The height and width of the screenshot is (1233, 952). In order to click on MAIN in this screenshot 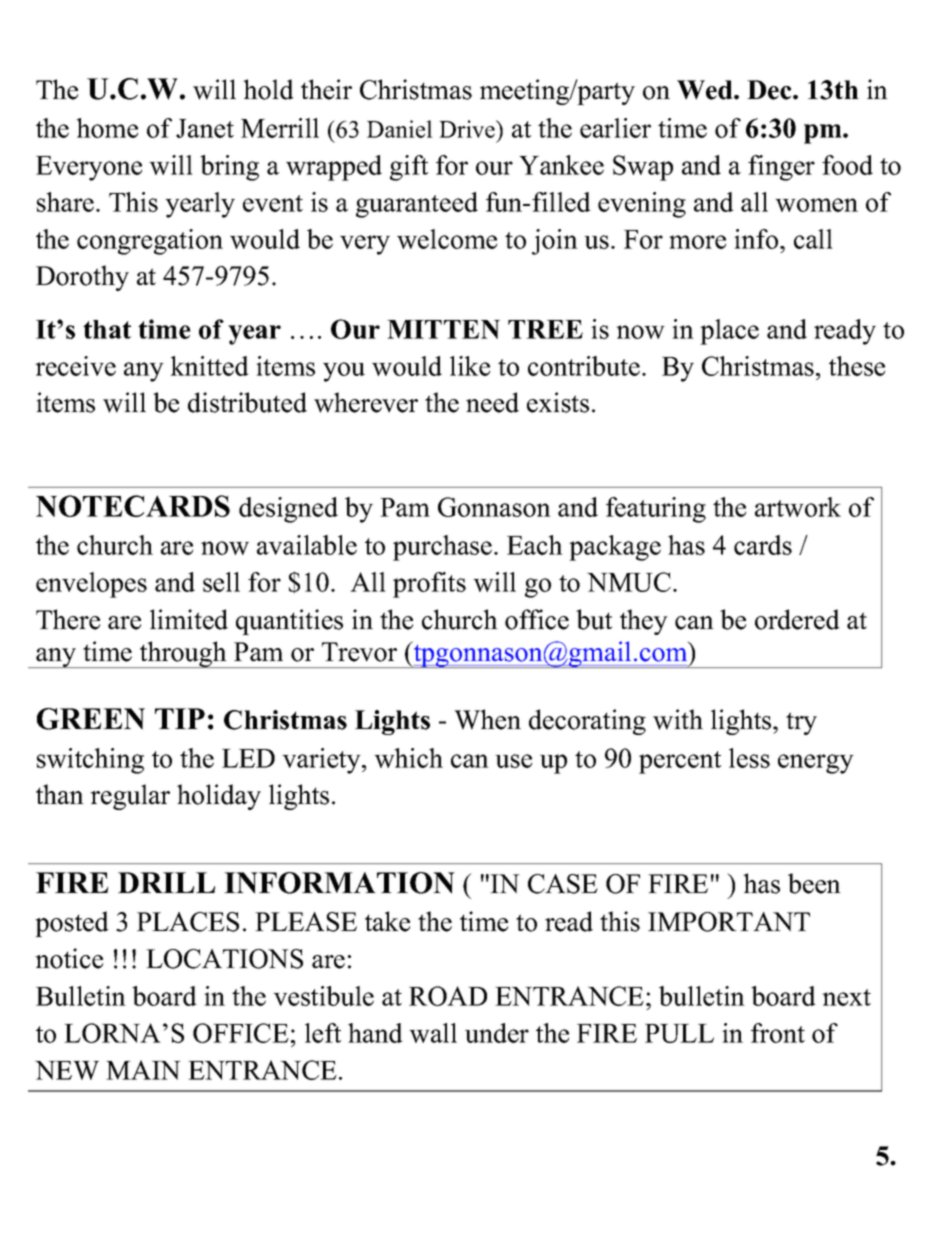, I will do `click(143, 1070)`.
